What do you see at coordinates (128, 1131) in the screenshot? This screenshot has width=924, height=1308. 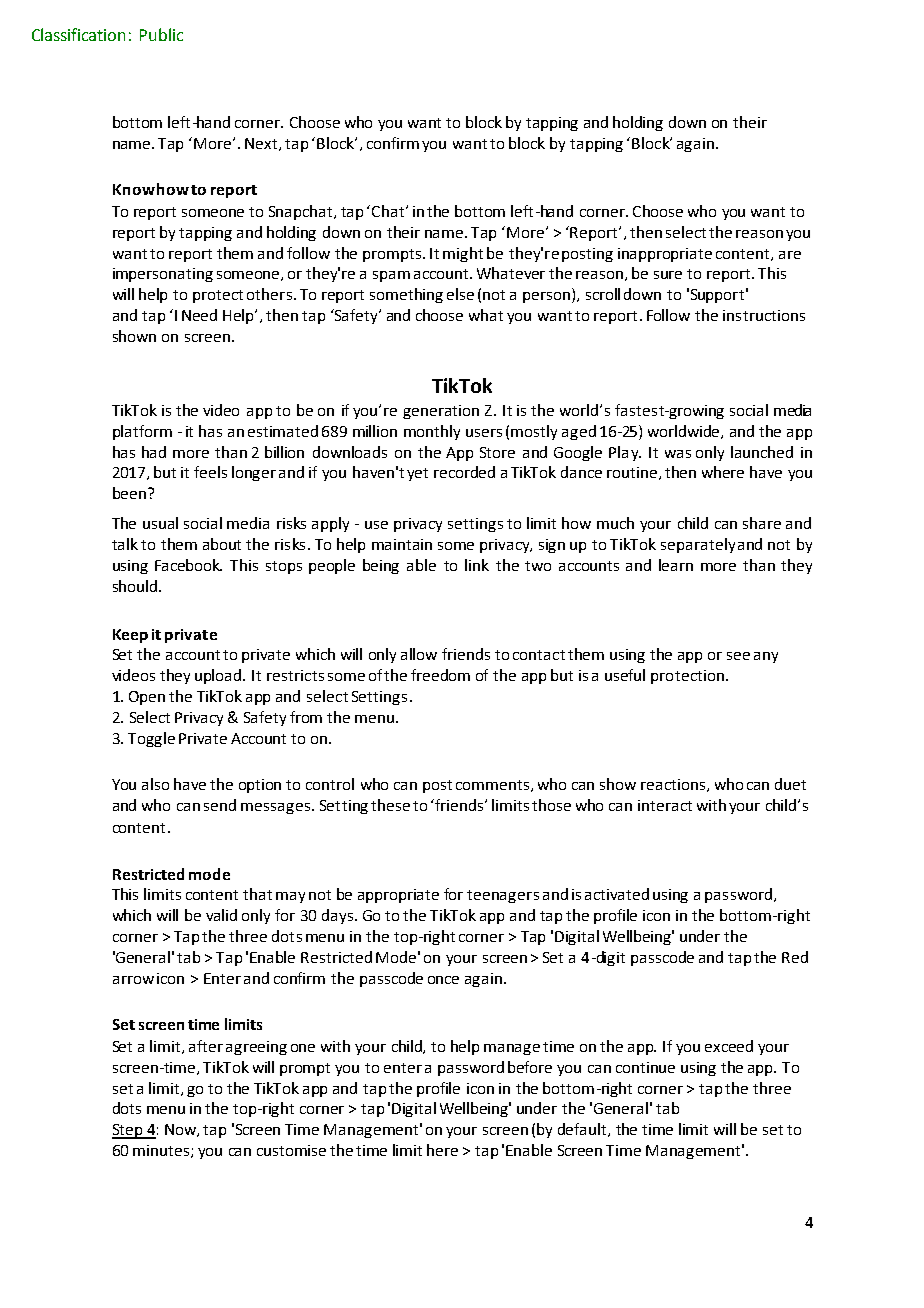 I see `Step` at bounding box center [128, 1131].
